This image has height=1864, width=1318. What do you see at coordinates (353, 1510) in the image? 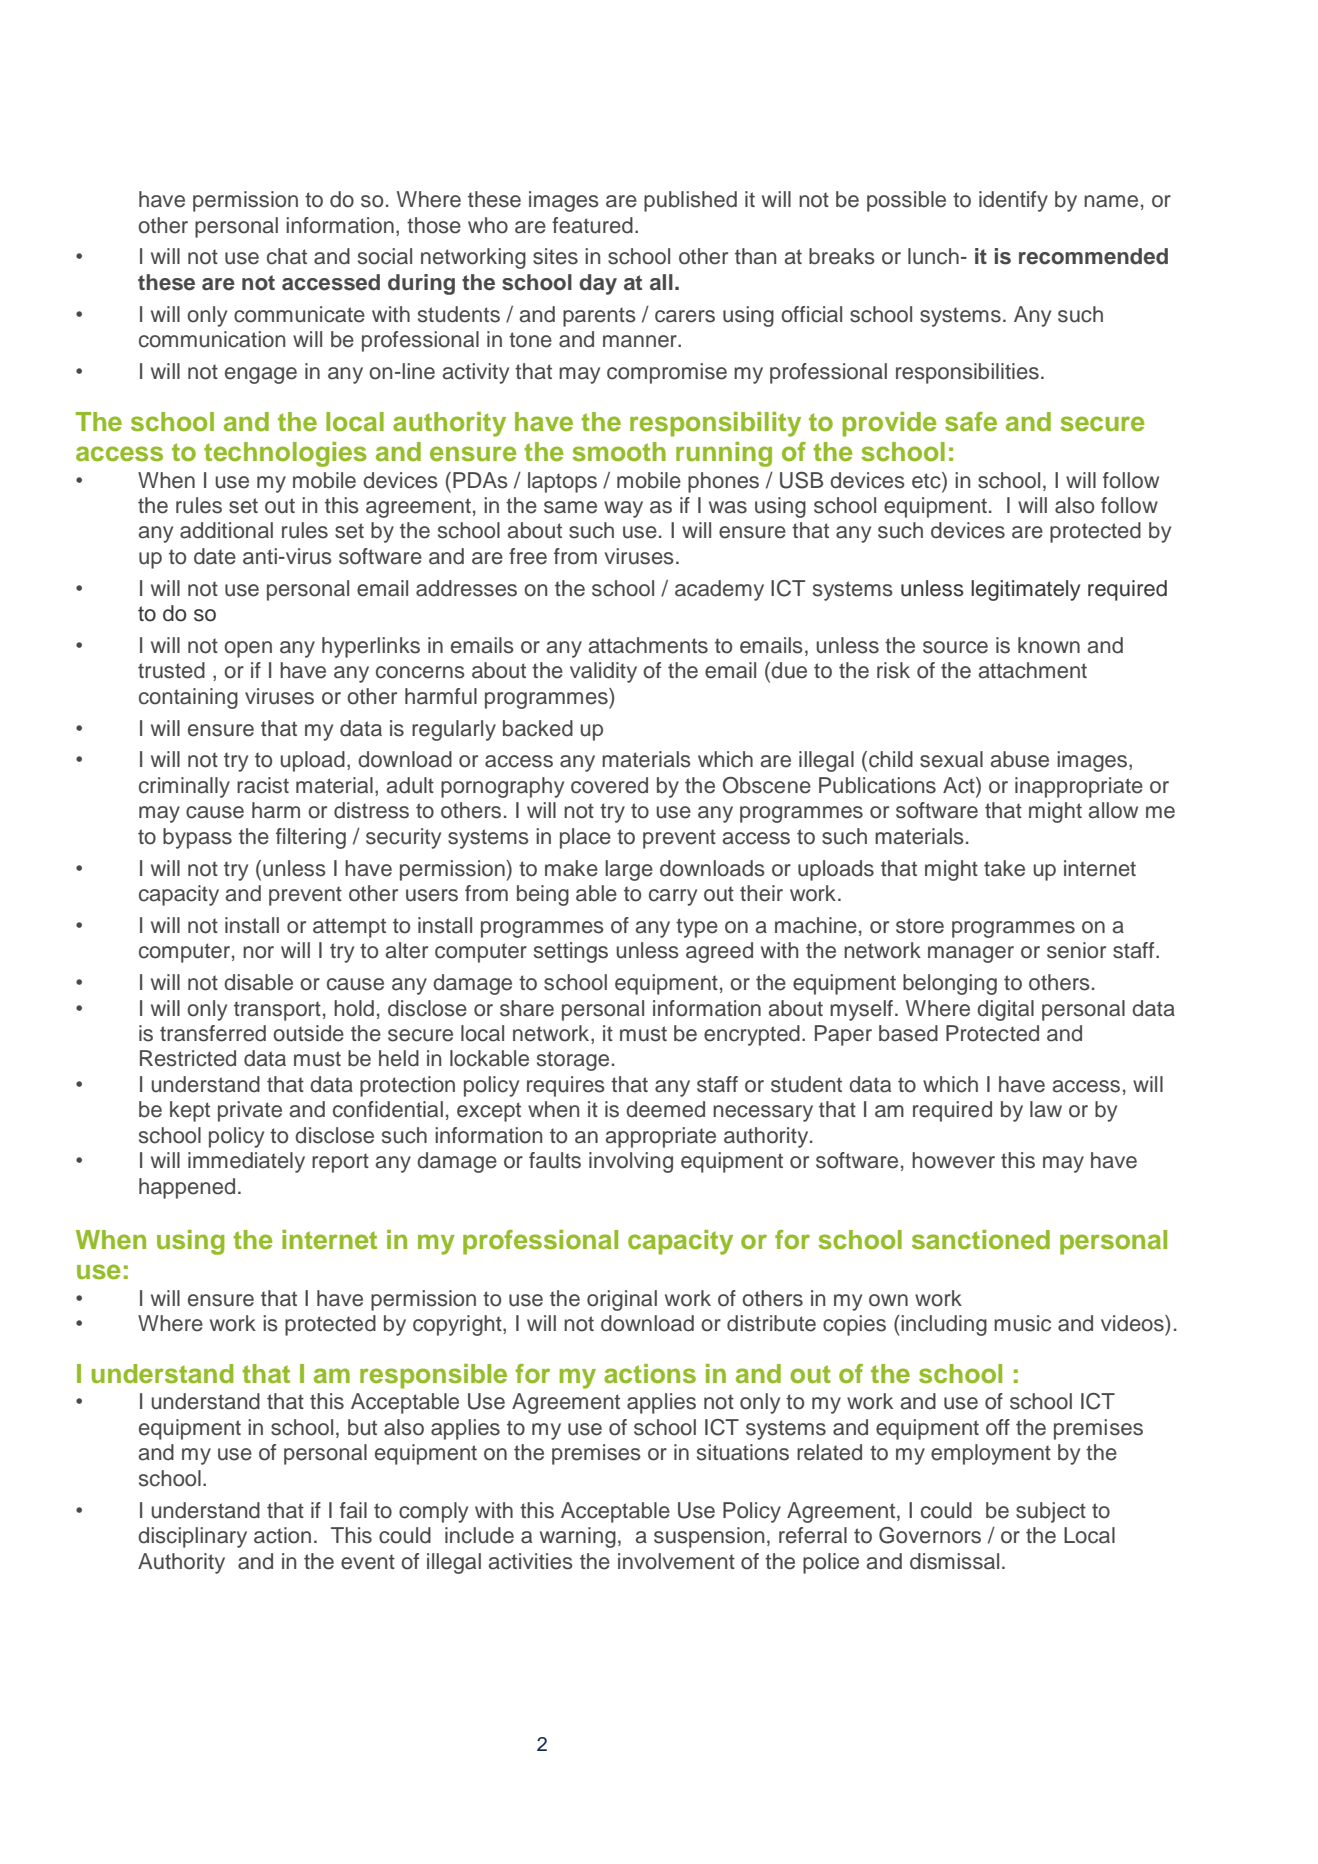
I see `fail` at bounding box center [353, 1510].
